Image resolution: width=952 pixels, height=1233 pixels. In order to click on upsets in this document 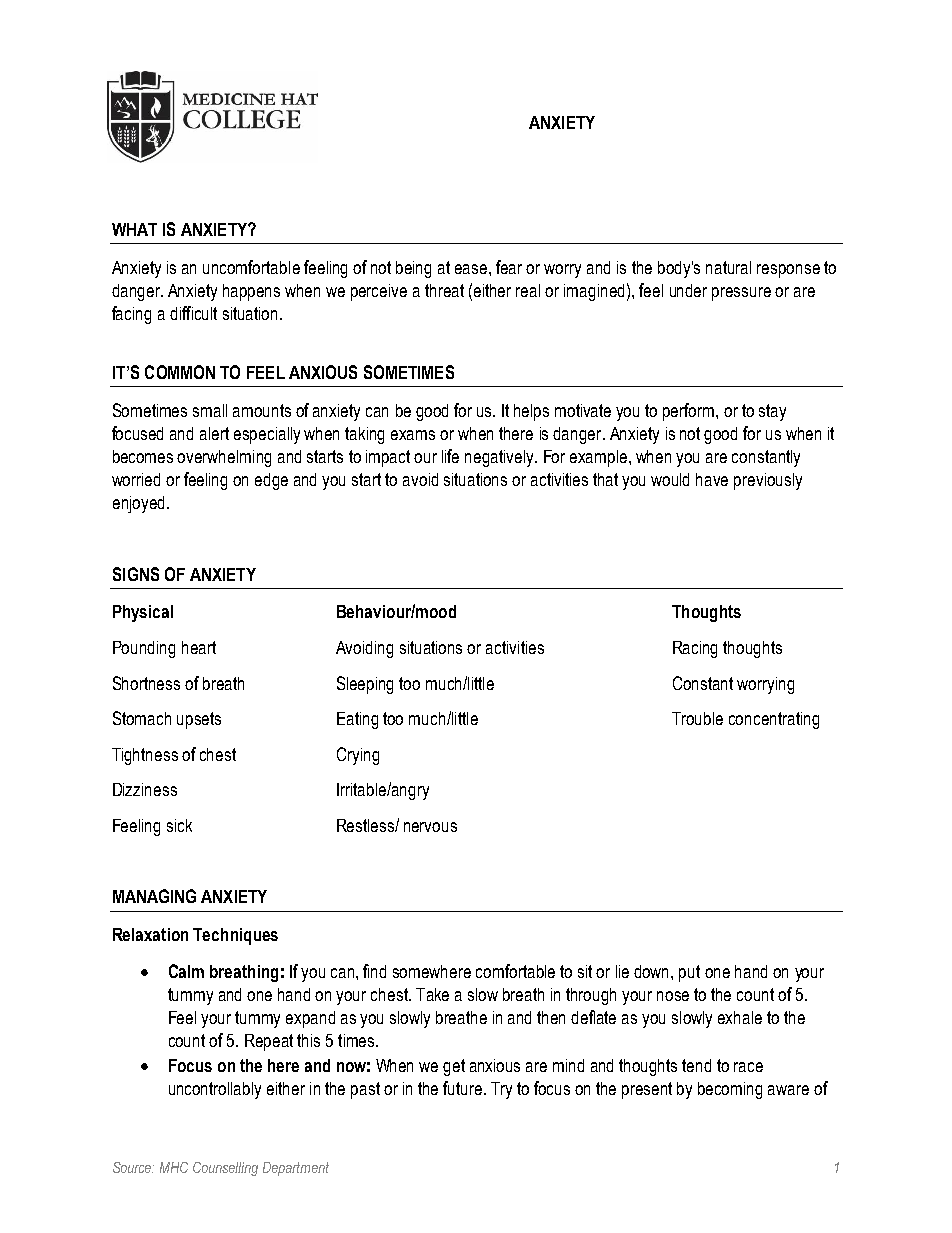, I will do `click(199, 720)`.
